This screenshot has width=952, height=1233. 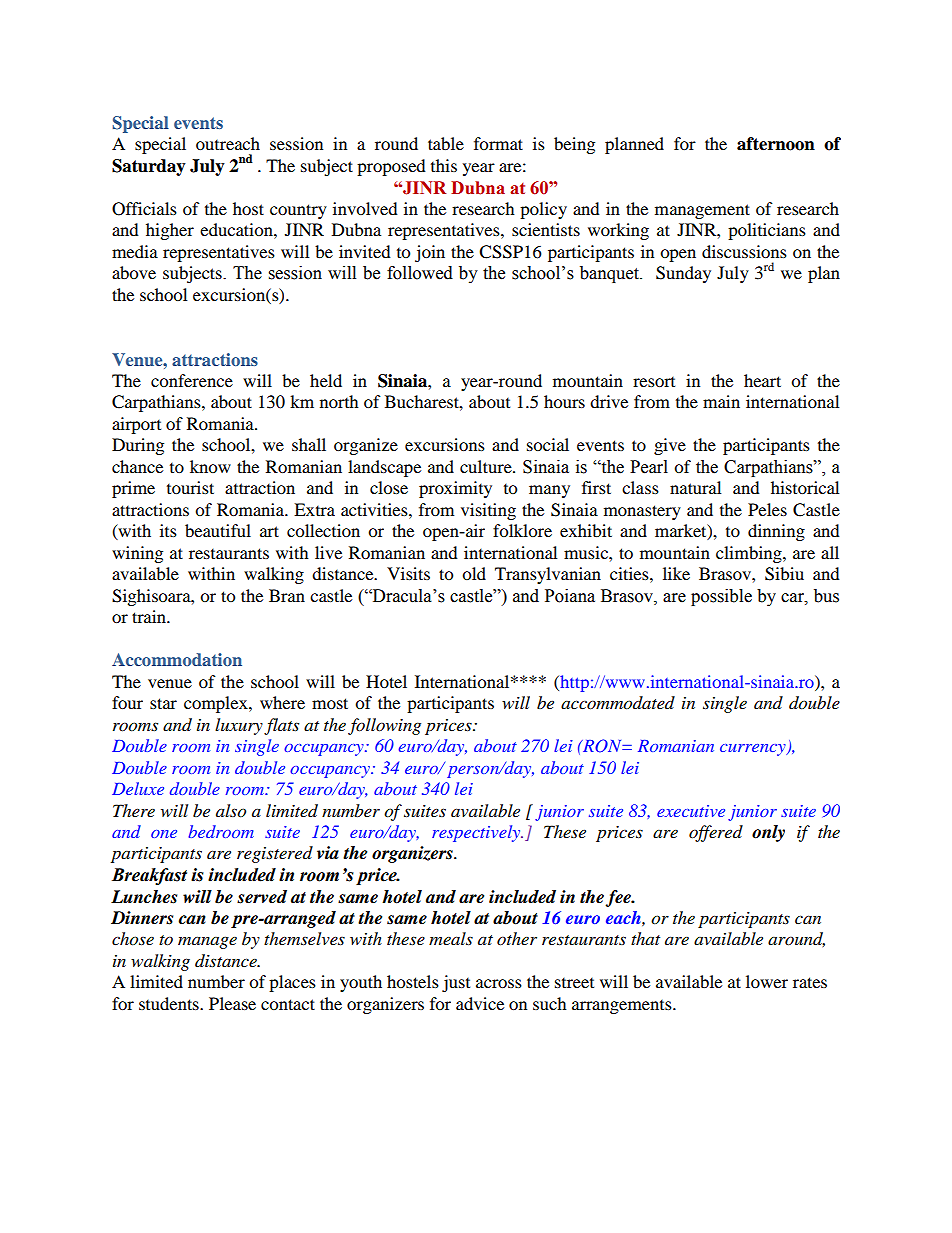 What do you see at coordinates (232, 1003) in the screenshot?
I see `Please` at bounding box center [232, 1003].
